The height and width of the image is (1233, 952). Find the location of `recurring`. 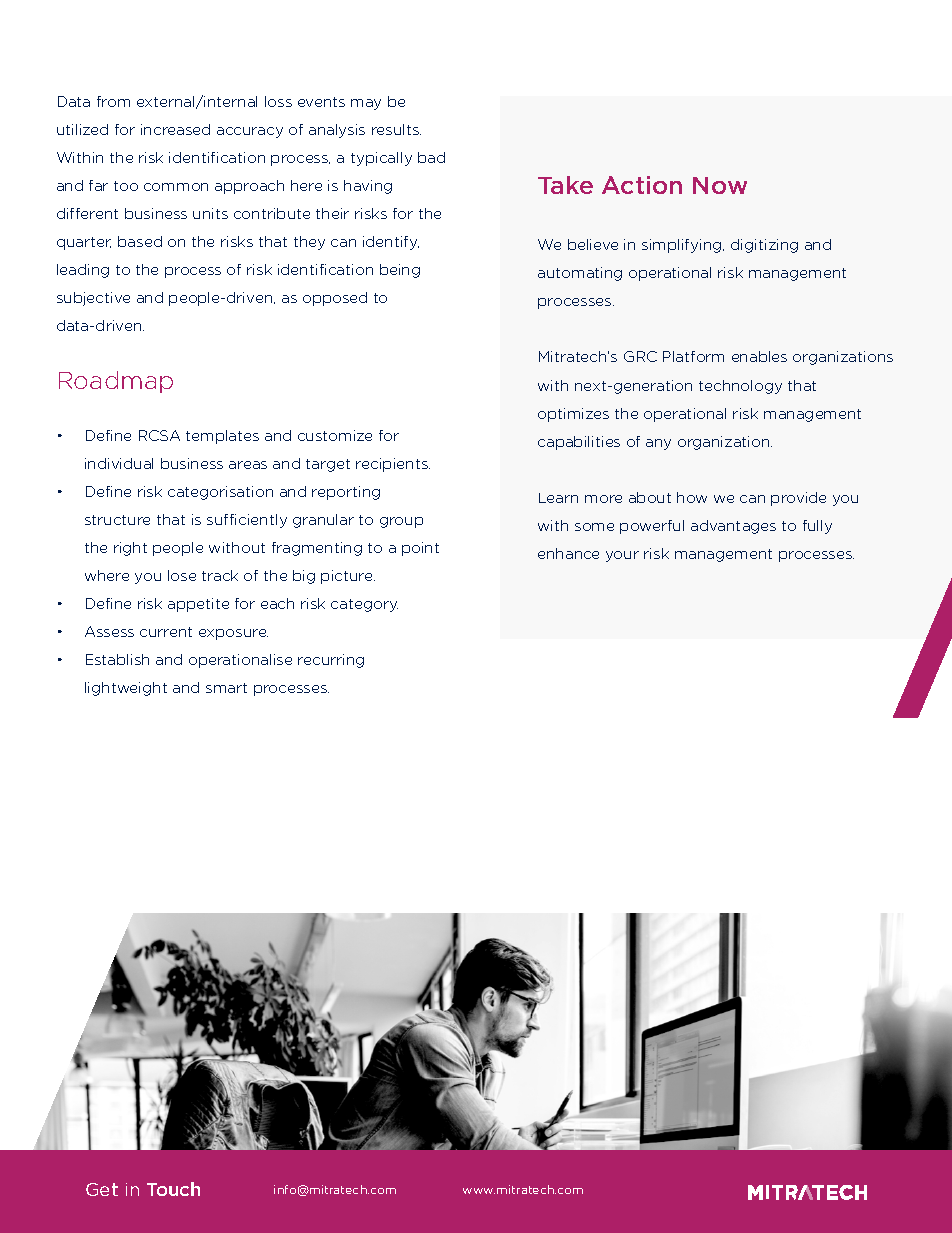

recurring is located at coordinates (331, 661).
